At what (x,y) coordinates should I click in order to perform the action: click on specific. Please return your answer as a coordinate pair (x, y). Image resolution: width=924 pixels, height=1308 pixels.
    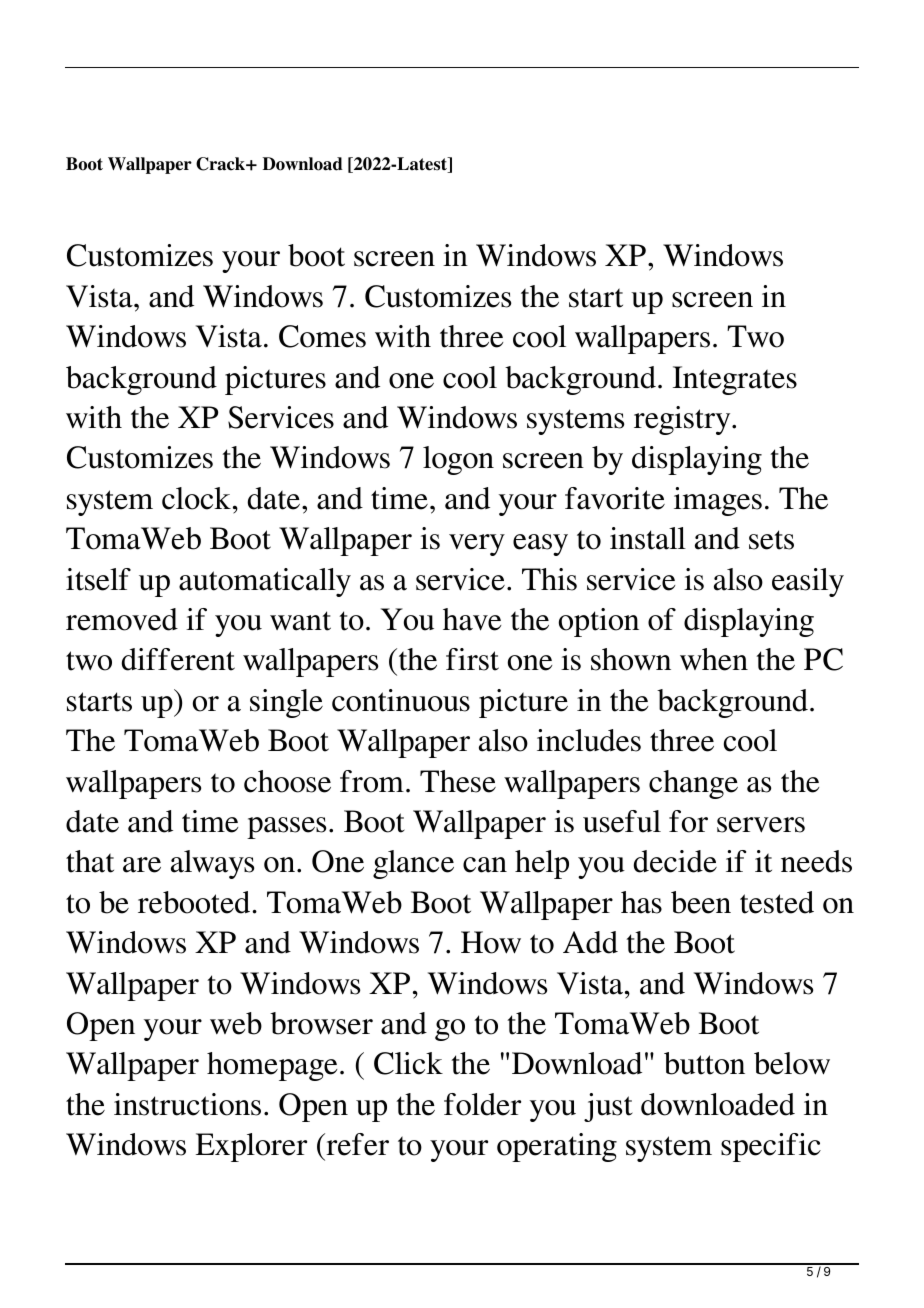
    Looking at the image, I should click on (771, 1147).
